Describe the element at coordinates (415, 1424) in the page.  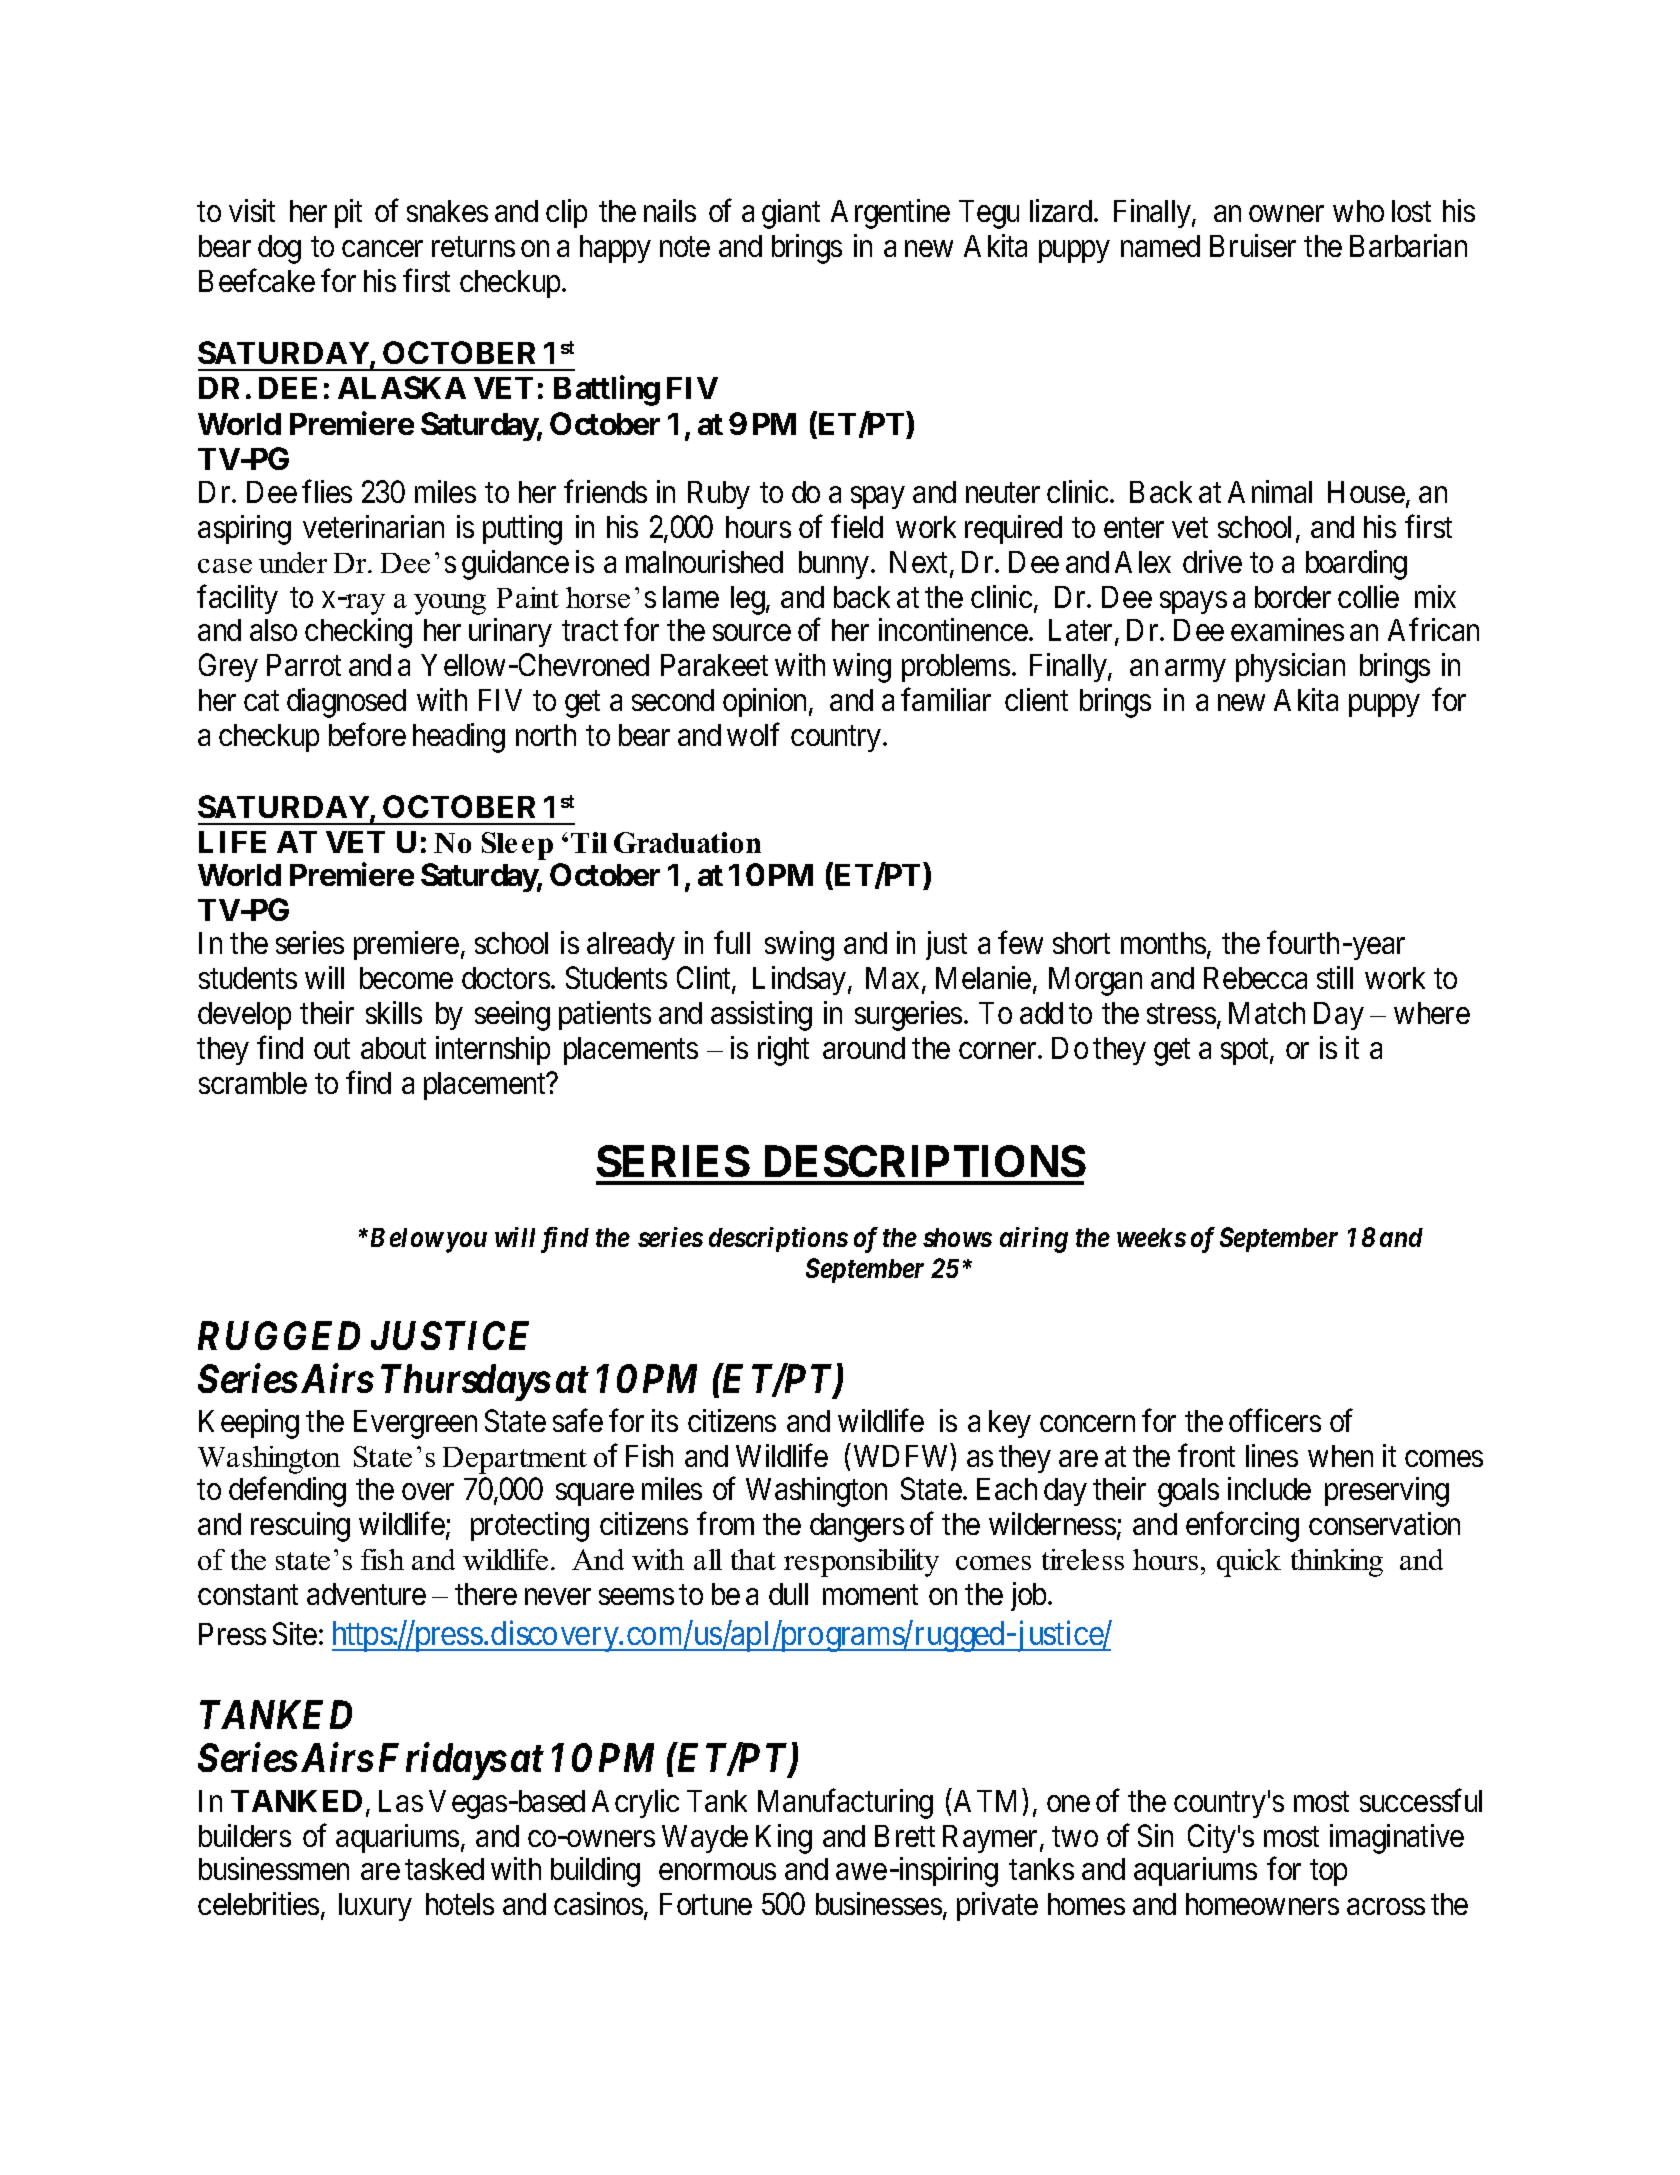
I see `Evergreen` at that location.
